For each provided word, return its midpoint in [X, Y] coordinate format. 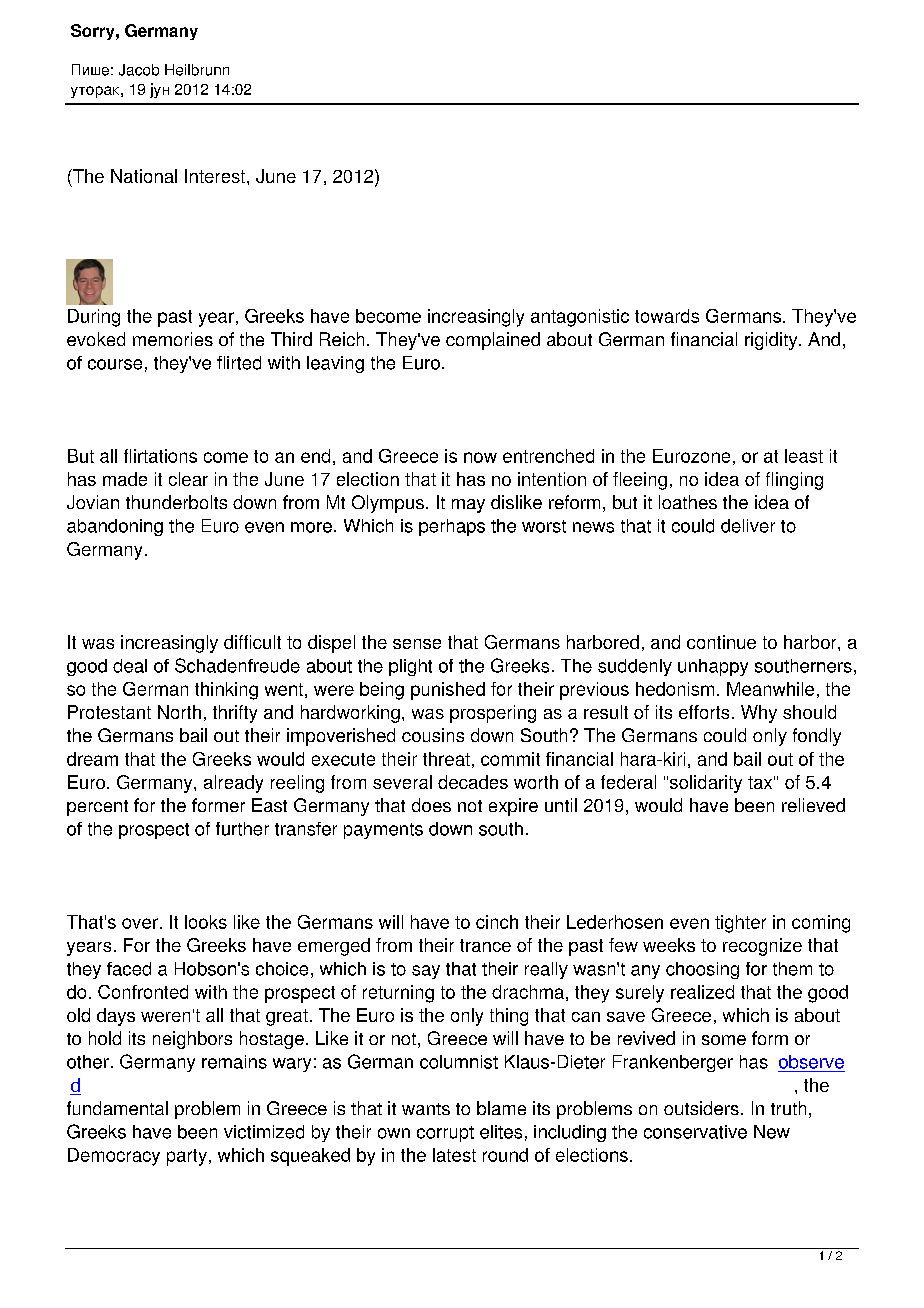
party [187, 1157]
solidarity [706, 784]
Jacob [139, 70]
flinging [794, 481]
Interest [216, 176]
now [480, 457]
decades [473, 782]
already [233, 784]
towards [667, 316]
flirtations [160, 456]
